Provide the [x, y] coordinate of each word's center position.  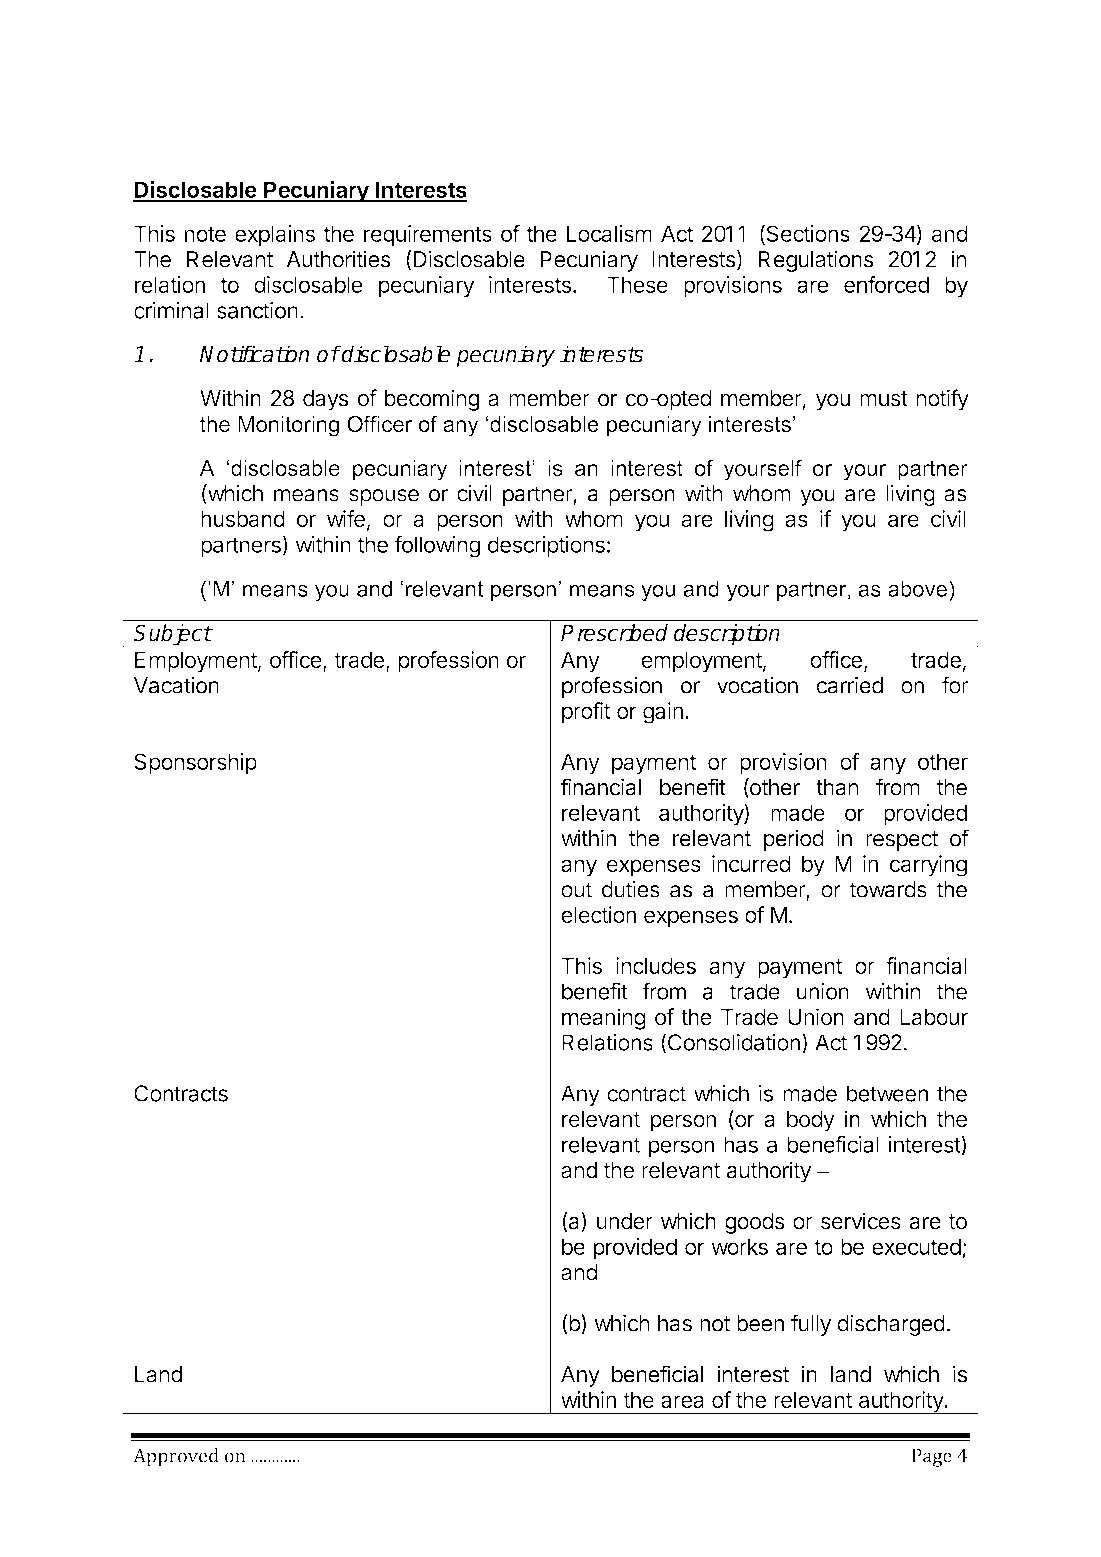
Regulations [816, 261]
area [682, 1401]
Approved [176, 1457]
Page [932, 1458]
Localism [609, 233]
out [576, 890]
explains [275, 236]
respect [902, 841]
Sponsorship [195, 764]
